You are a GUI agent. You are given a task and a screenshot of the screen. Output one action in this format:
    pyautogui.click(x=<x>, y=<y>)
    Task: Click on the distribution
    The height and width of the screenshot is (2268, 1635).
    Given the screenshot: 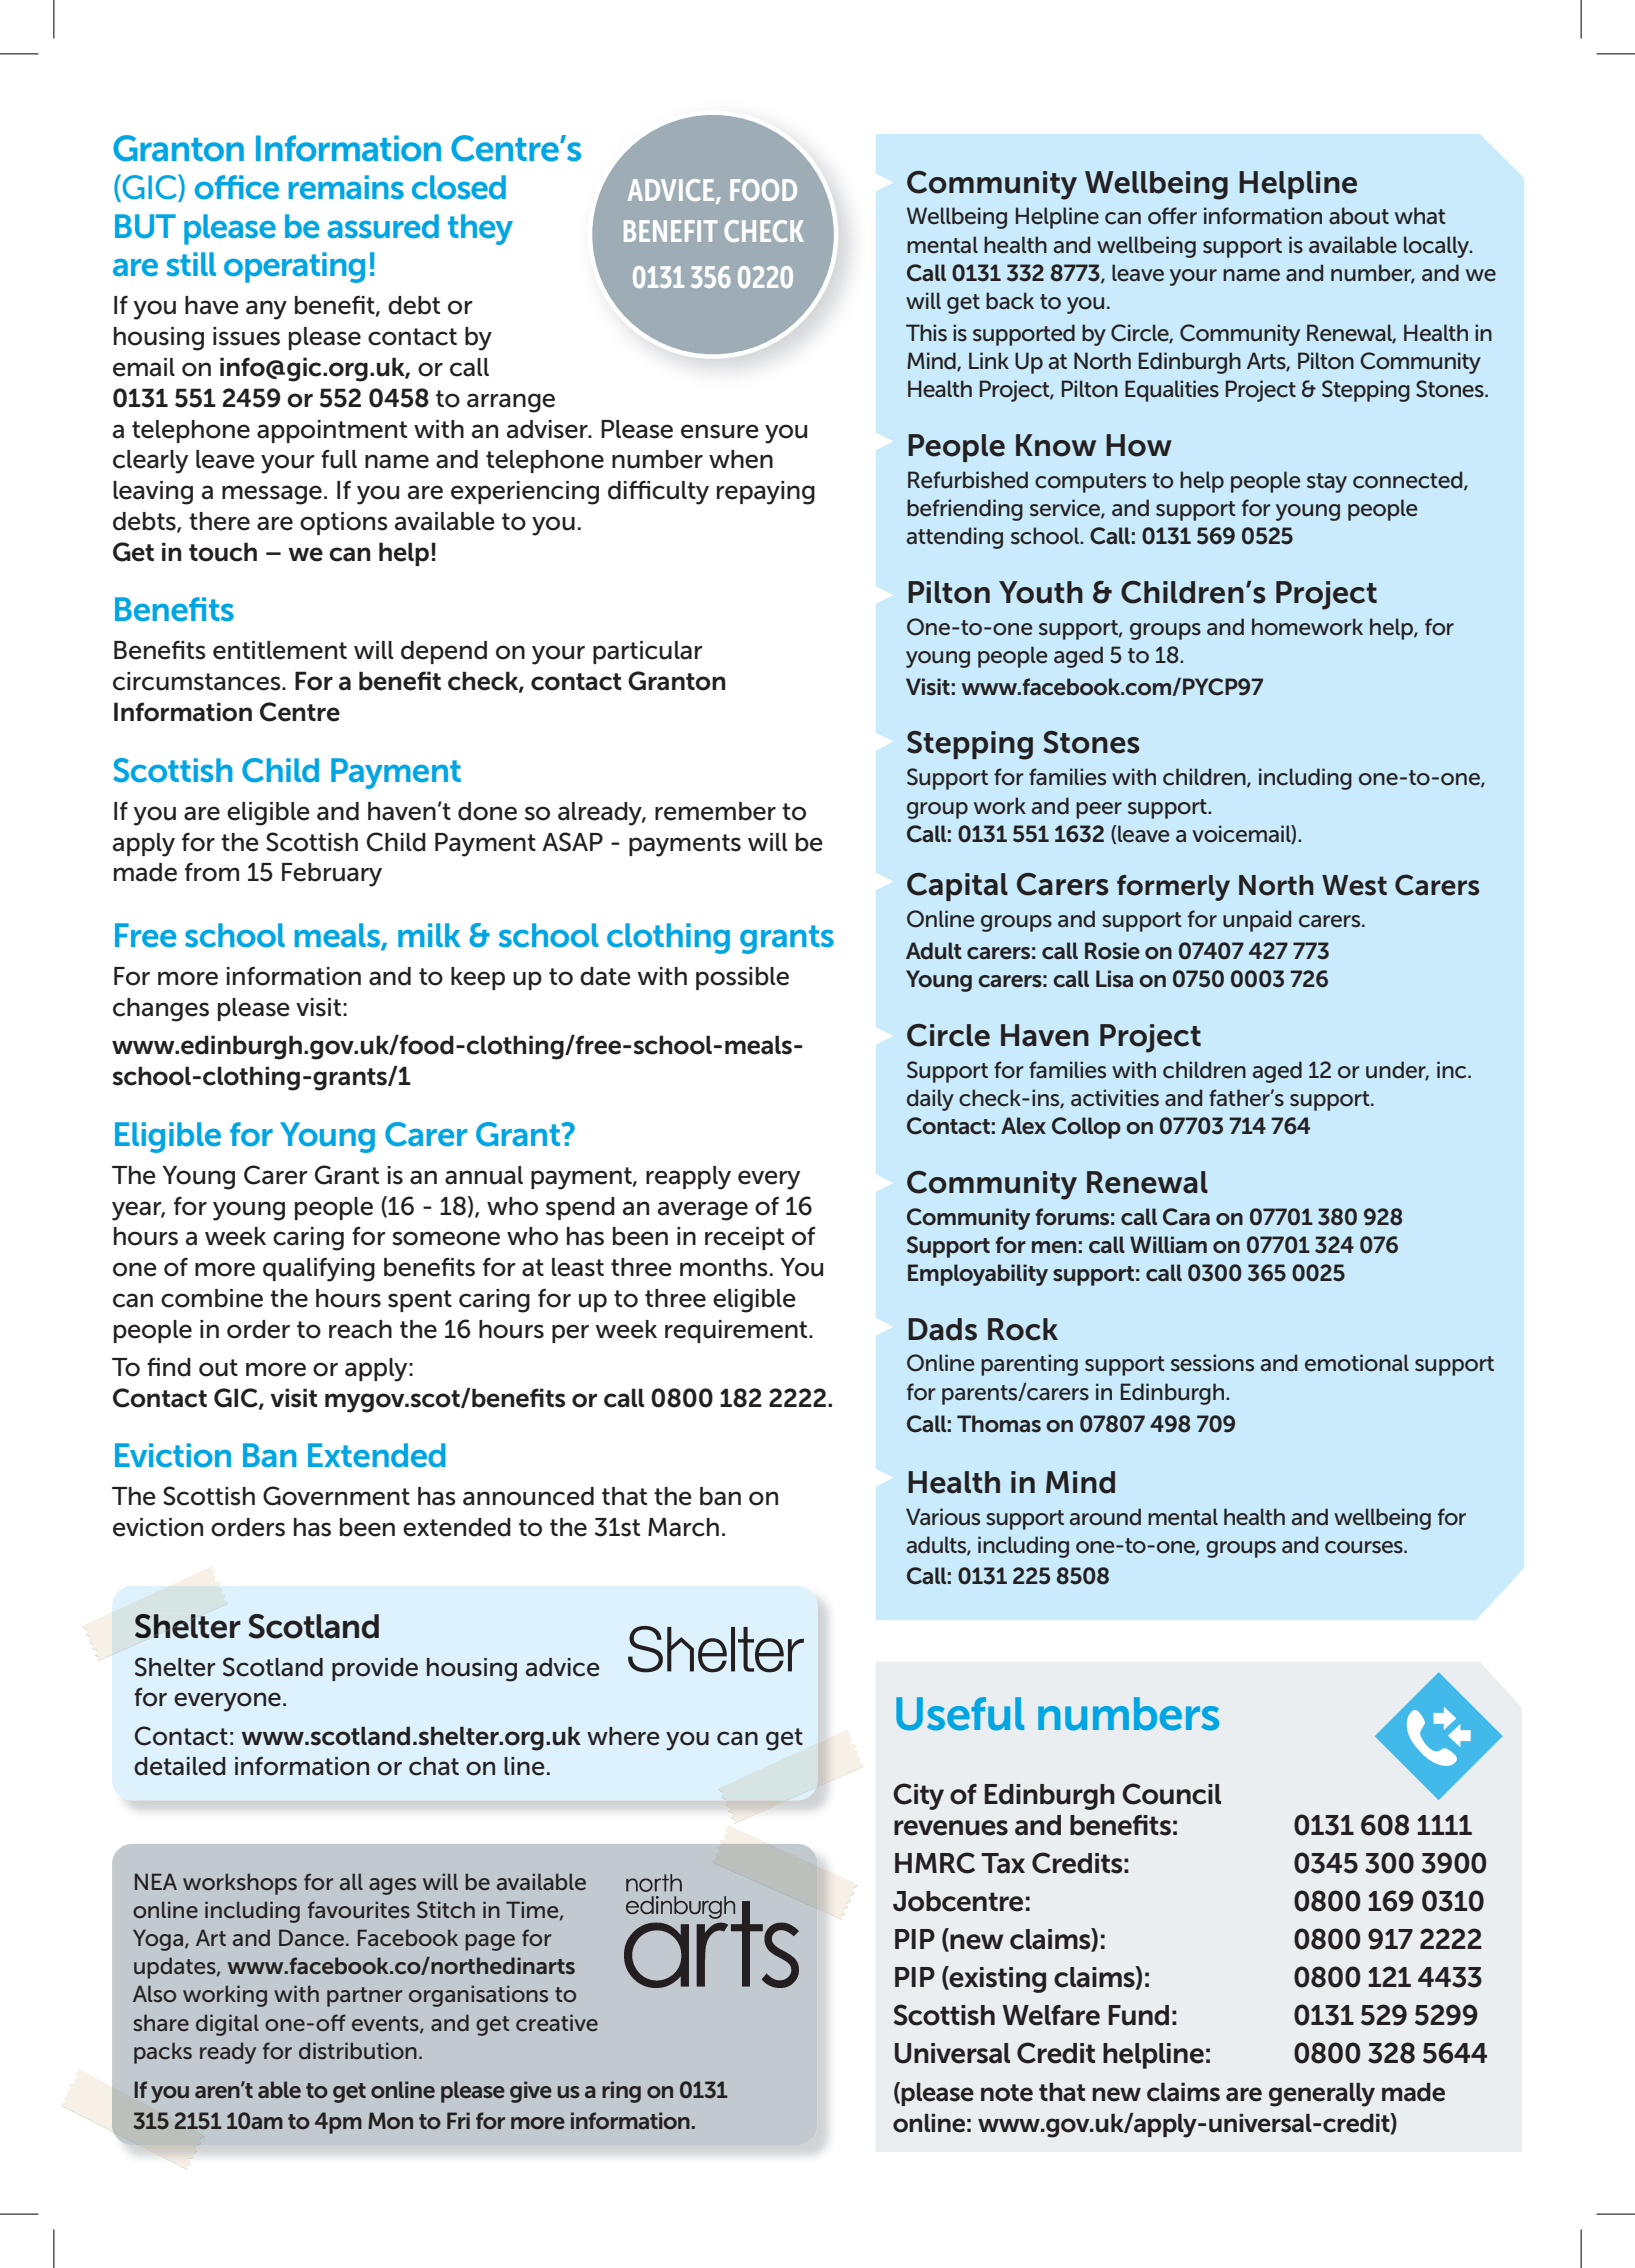 What is the action you would take?
    pyautogui.click(x=358, y=2050)
